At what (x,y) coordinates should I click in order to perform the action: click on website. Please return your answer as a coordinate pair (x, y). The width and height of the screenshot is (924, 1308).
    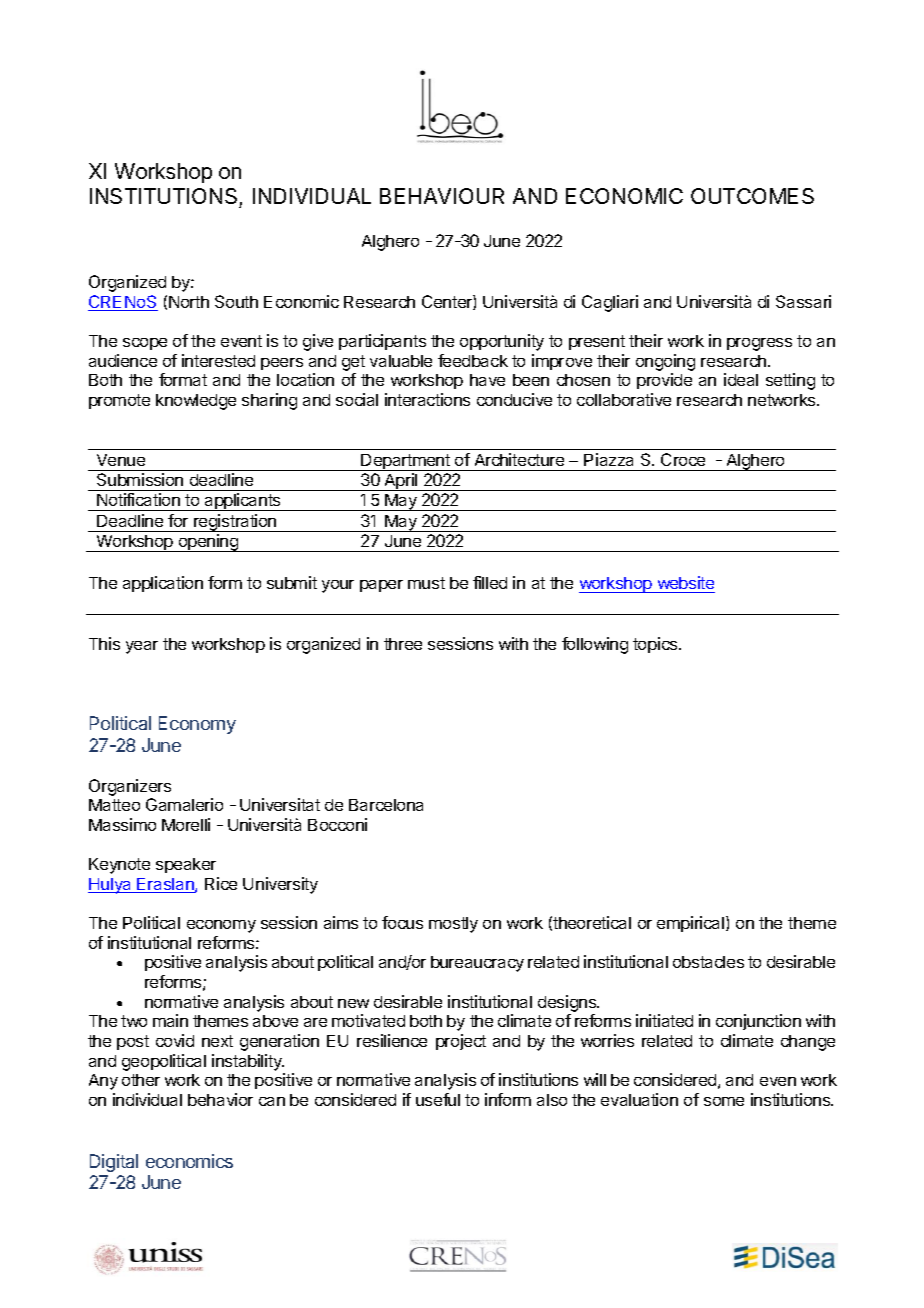
    Looking at the image, I should click on (686, 582).
